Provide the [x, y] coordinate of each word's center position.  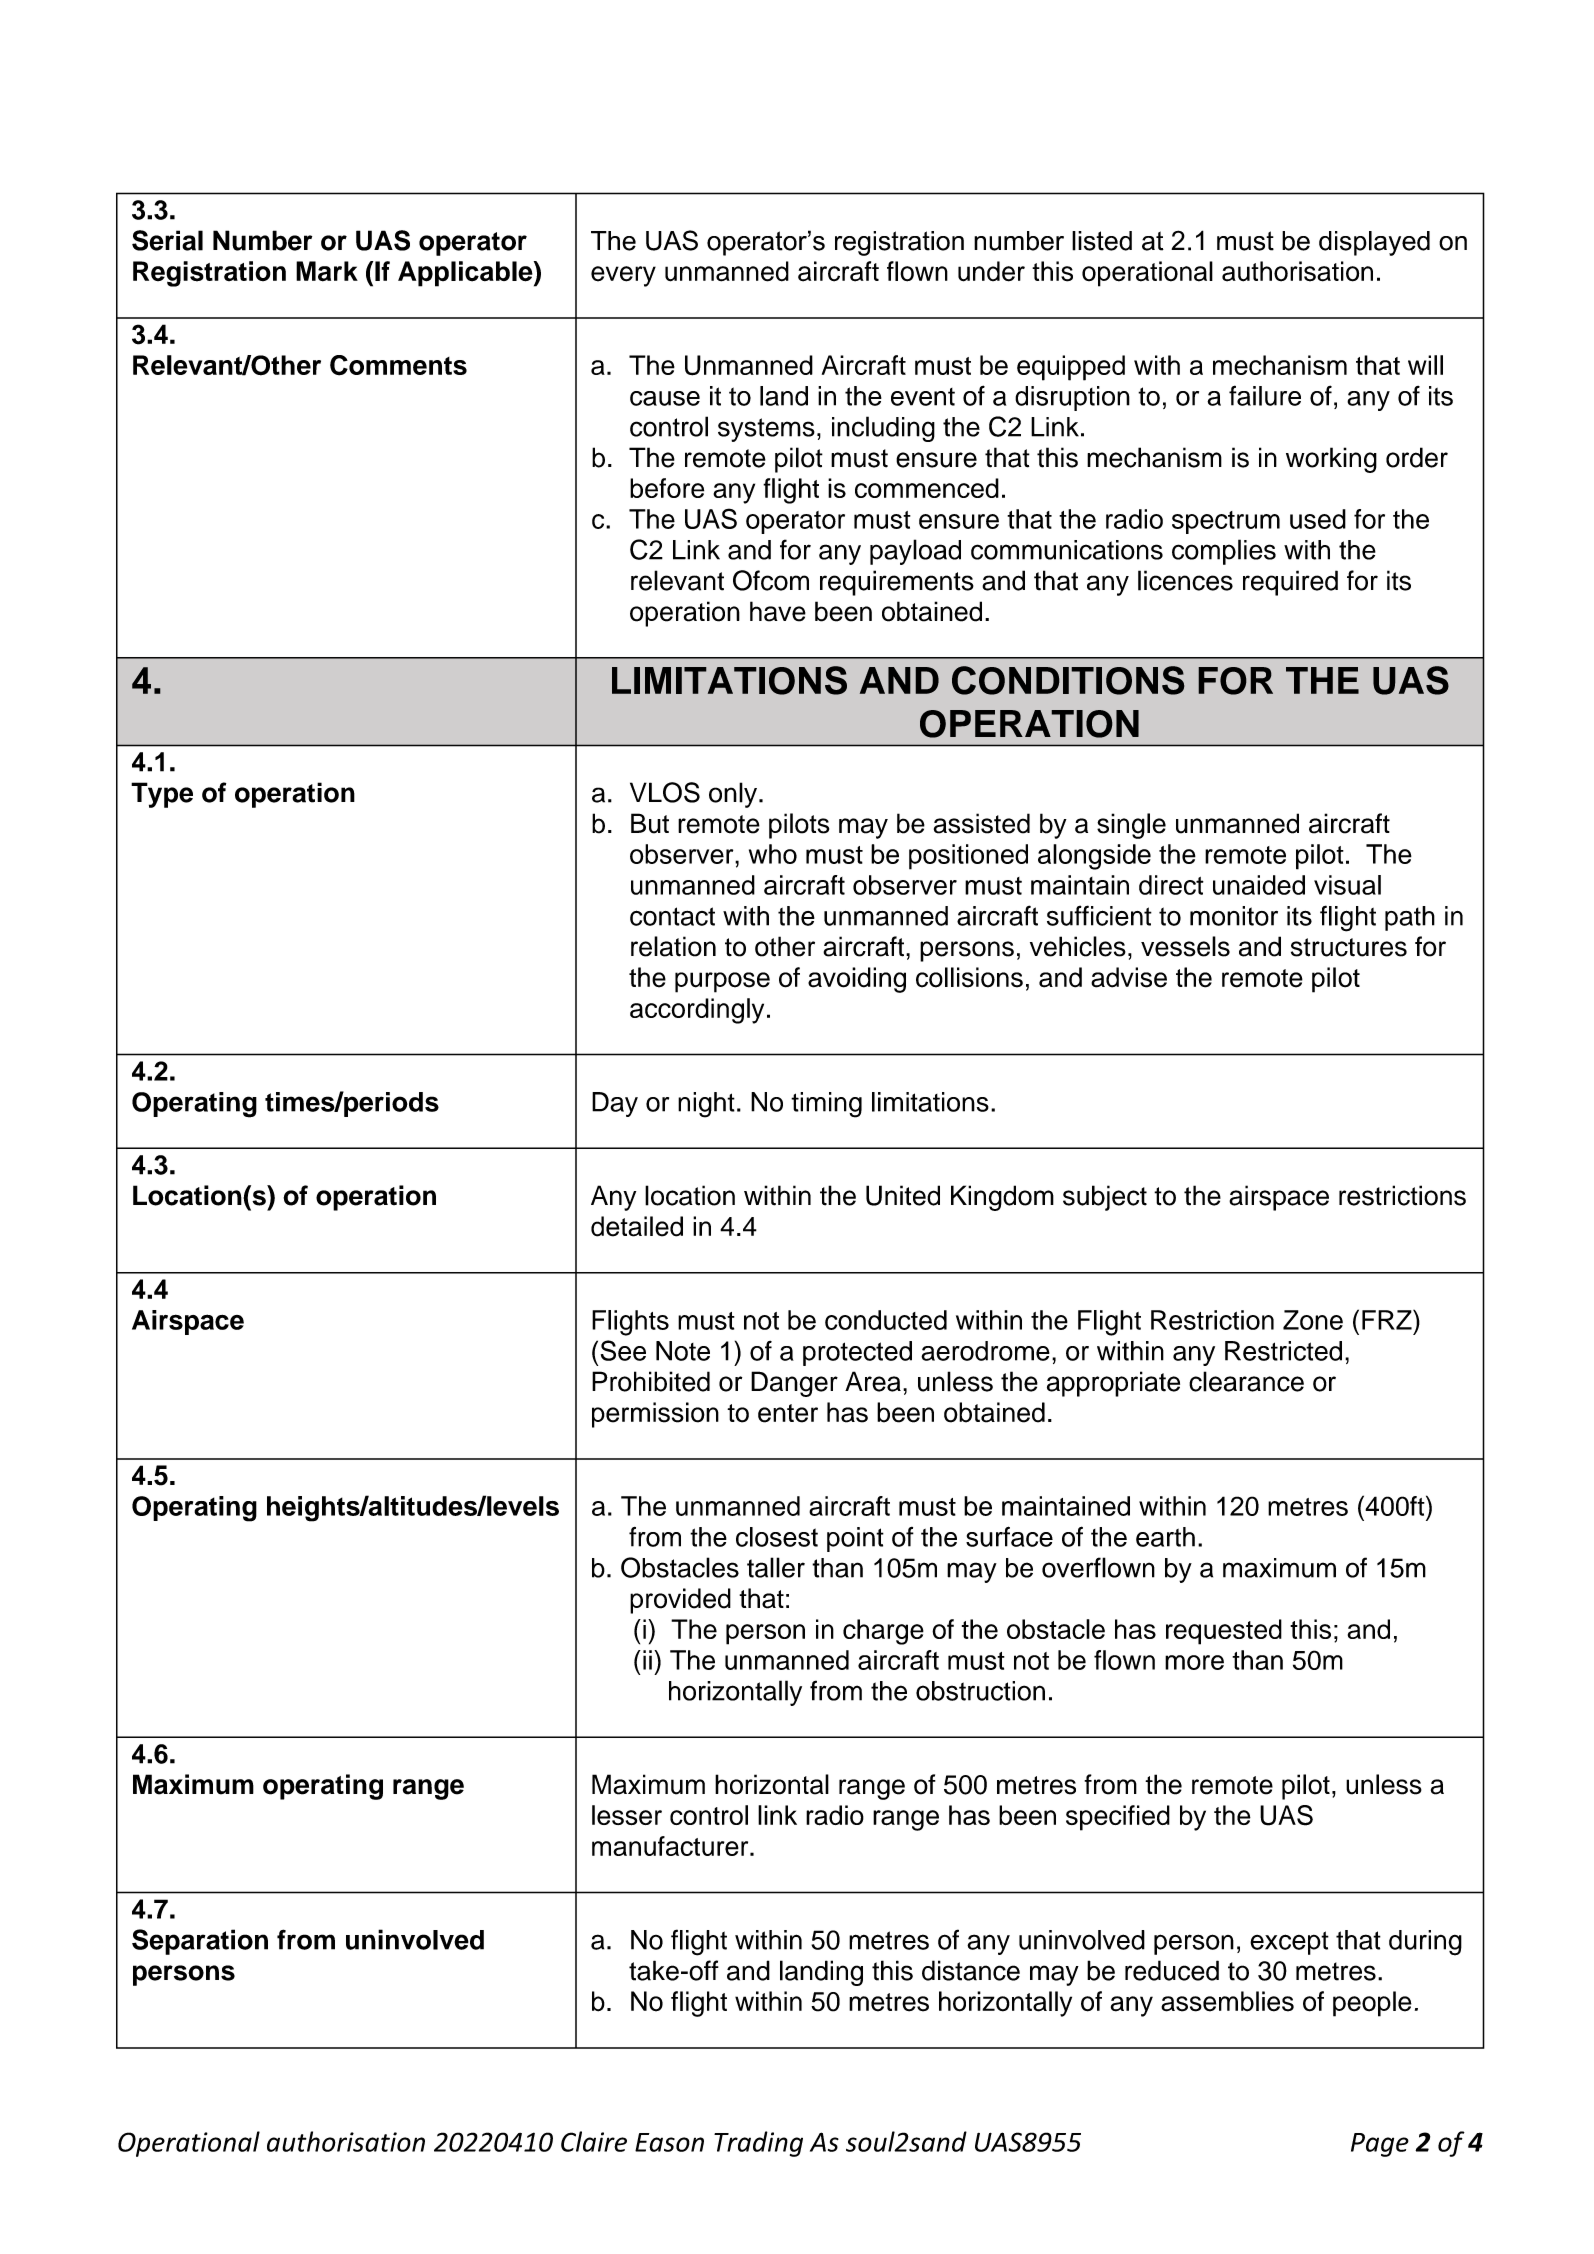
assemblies [1227, 2001]
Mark [327, 271]
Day [615, 1104]
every [623, 276]
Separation [200, 1942]
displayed [1374, 243]
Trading [758, 2144]
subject [1105, 1198]
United [903, 1195]
